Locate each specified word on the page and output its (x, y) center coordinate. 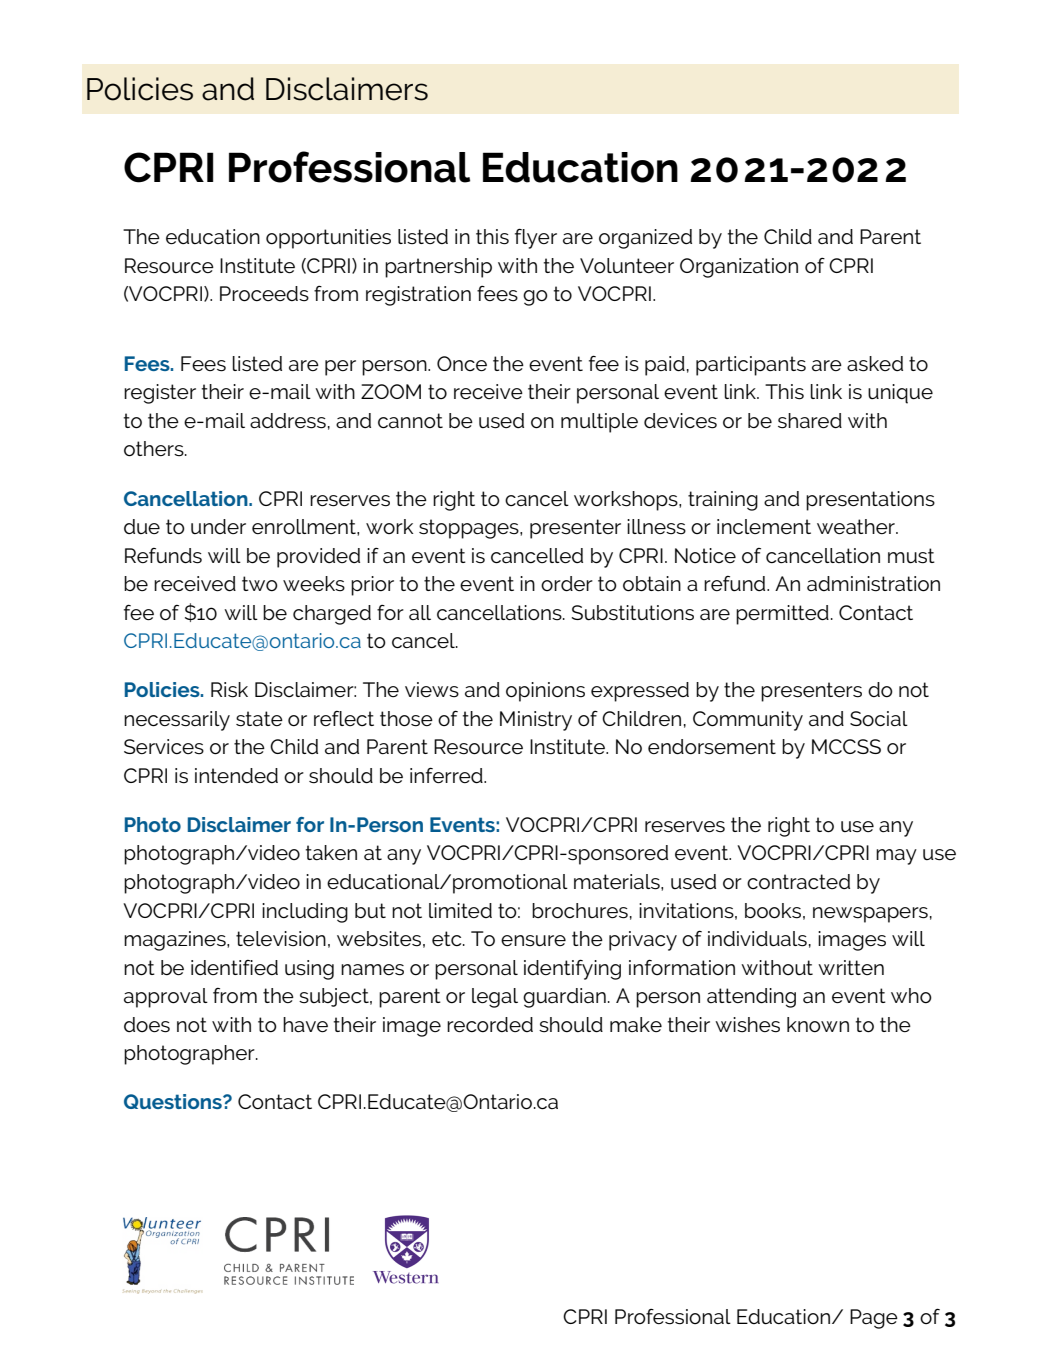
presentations (870, 501)
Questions (174, 1101)
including (305, 913)
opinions (545, 692)
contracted (798, 882)
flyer (536, 238)
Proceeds (264, 294)
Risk (229, 690)
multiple (599, 423)
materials (618, 882)
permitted (782, 615)
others (155, 449)
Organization (739, 268)
